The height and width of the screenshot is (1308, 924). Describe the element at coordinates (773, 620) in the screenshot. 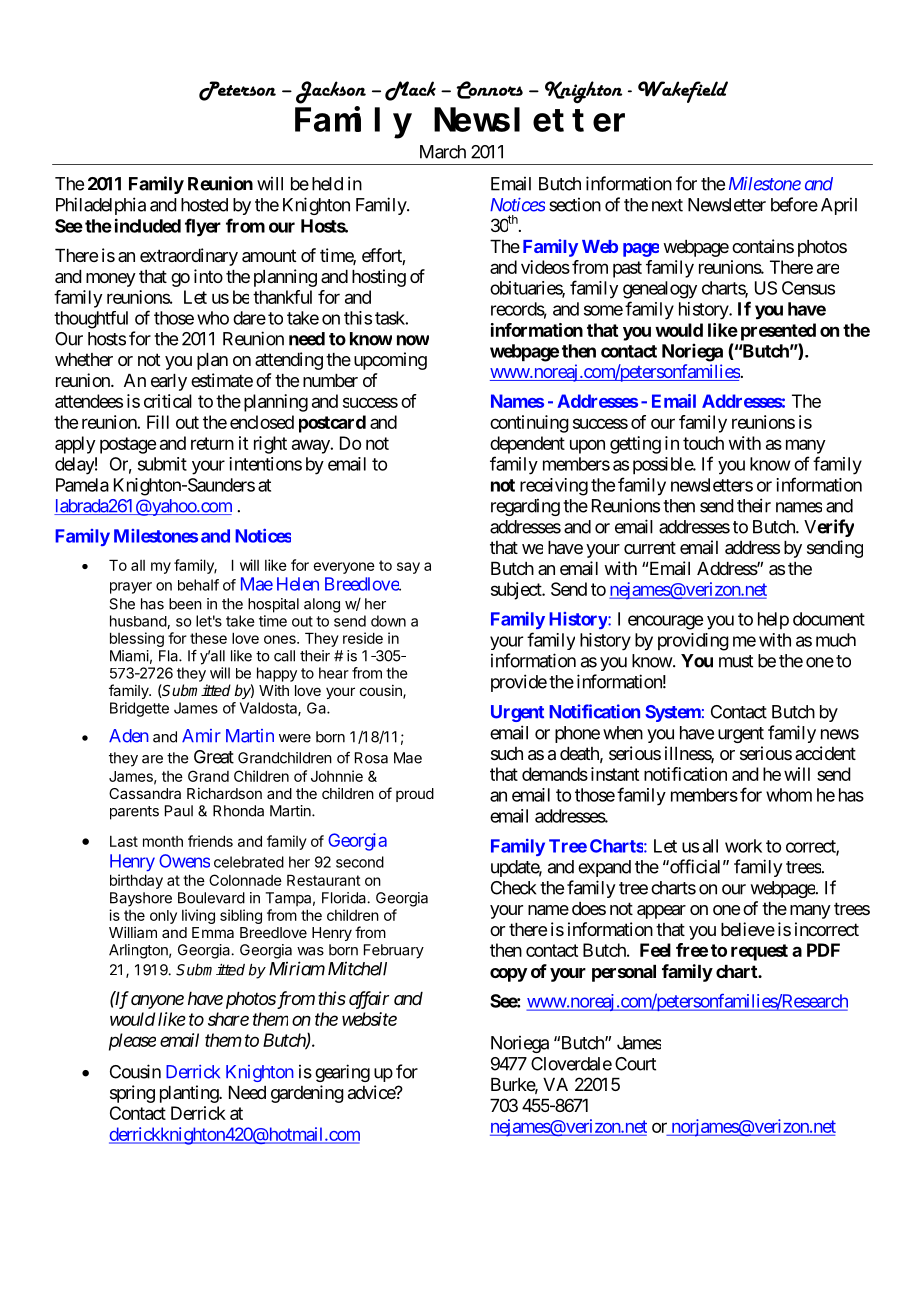

I see `help` at that location.
